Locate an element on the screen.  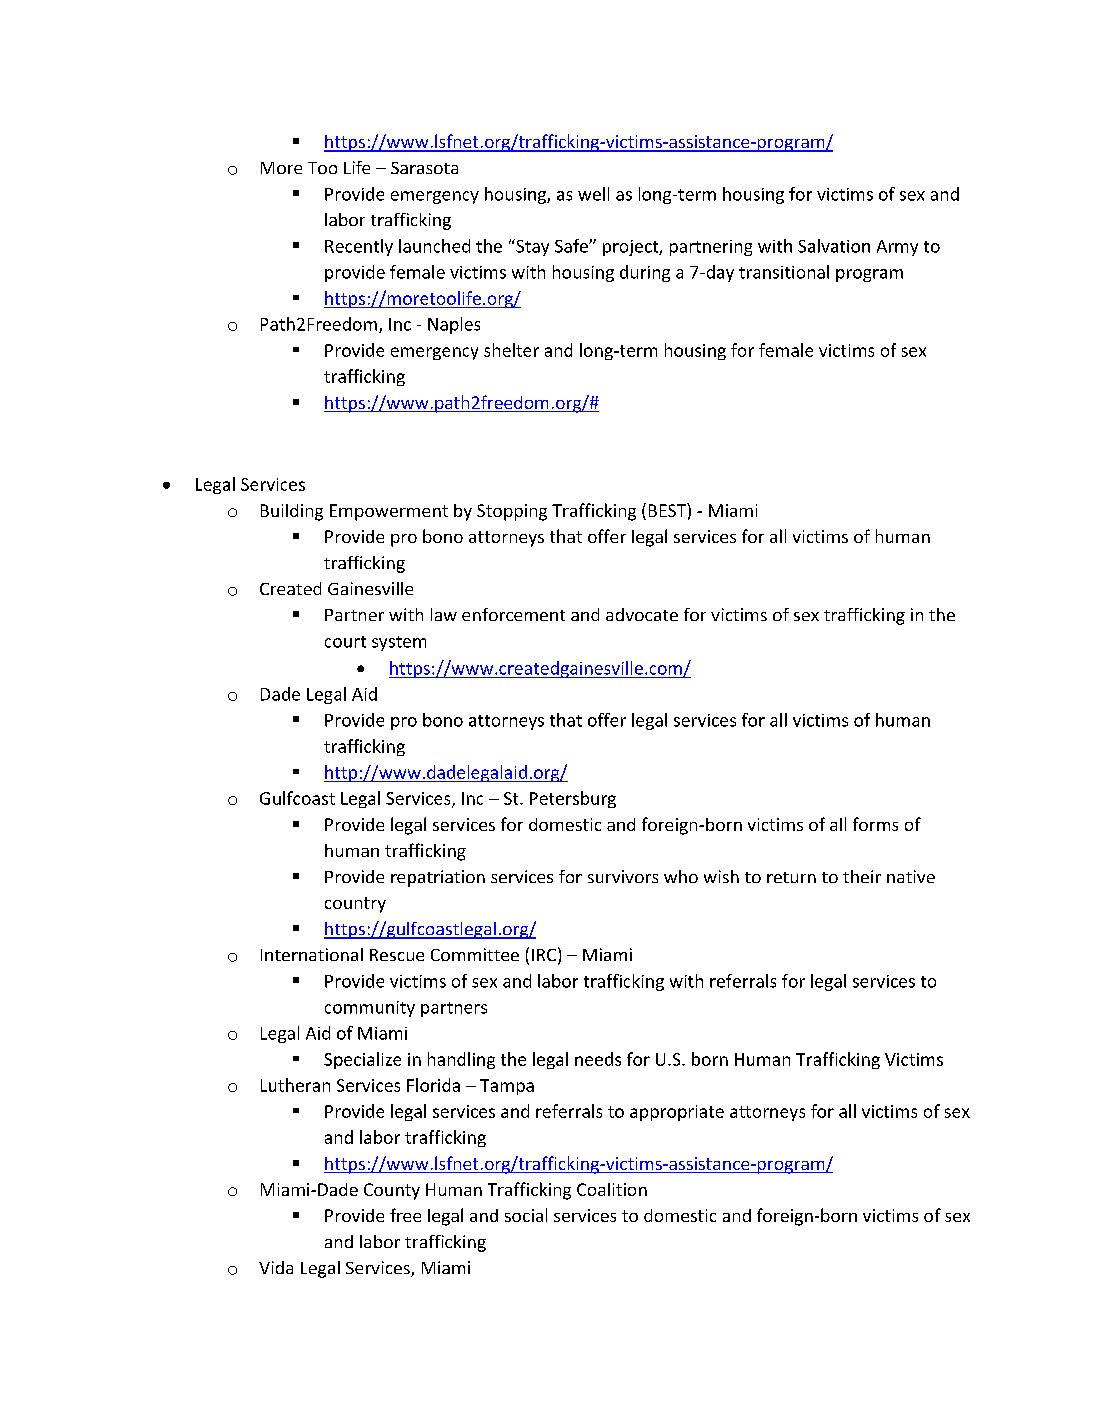
forms is located at coordinates (875, 824).
